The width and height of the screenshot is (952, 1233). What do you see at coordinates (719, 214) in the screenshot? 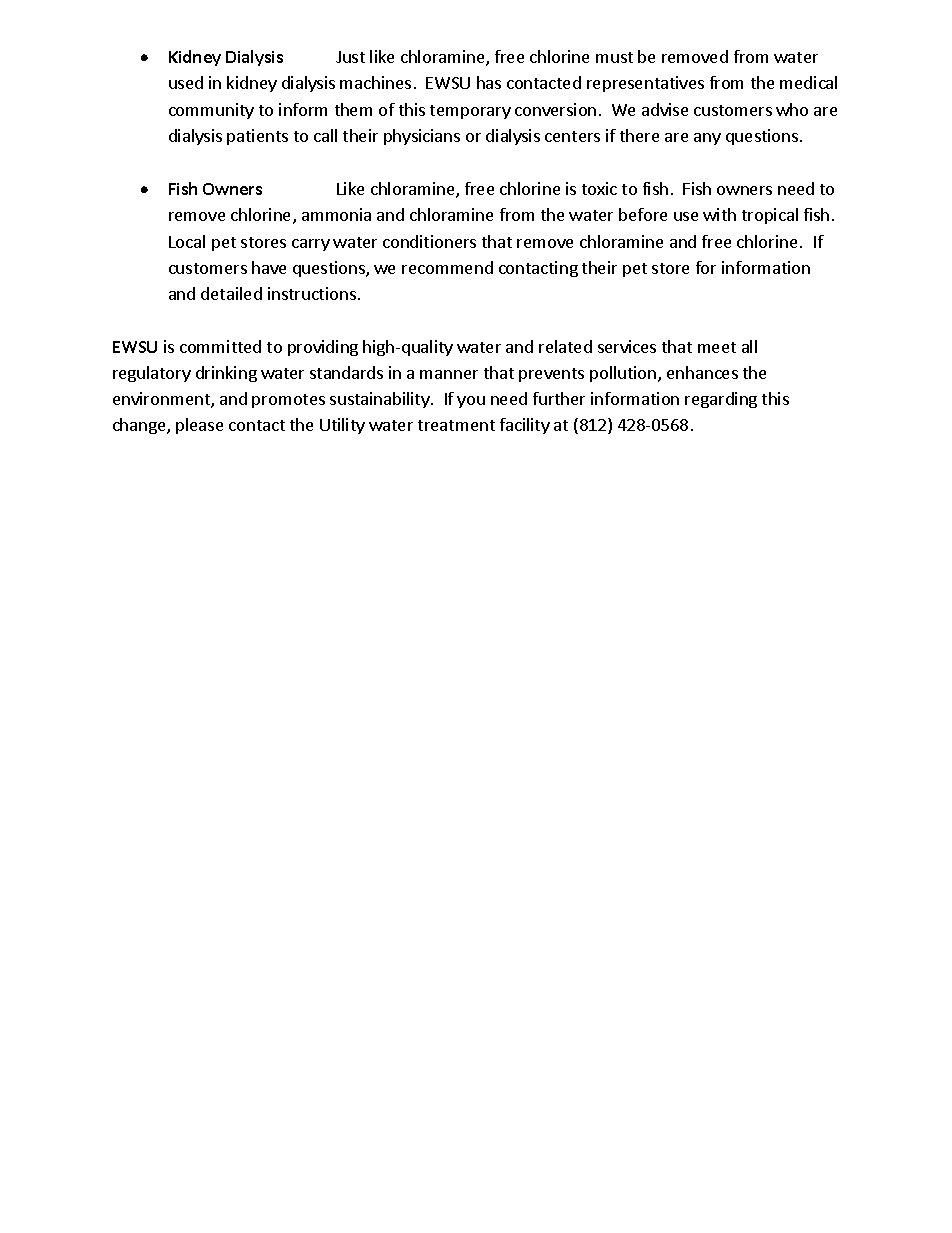
I see `with` at bounding box center [719, 214].
